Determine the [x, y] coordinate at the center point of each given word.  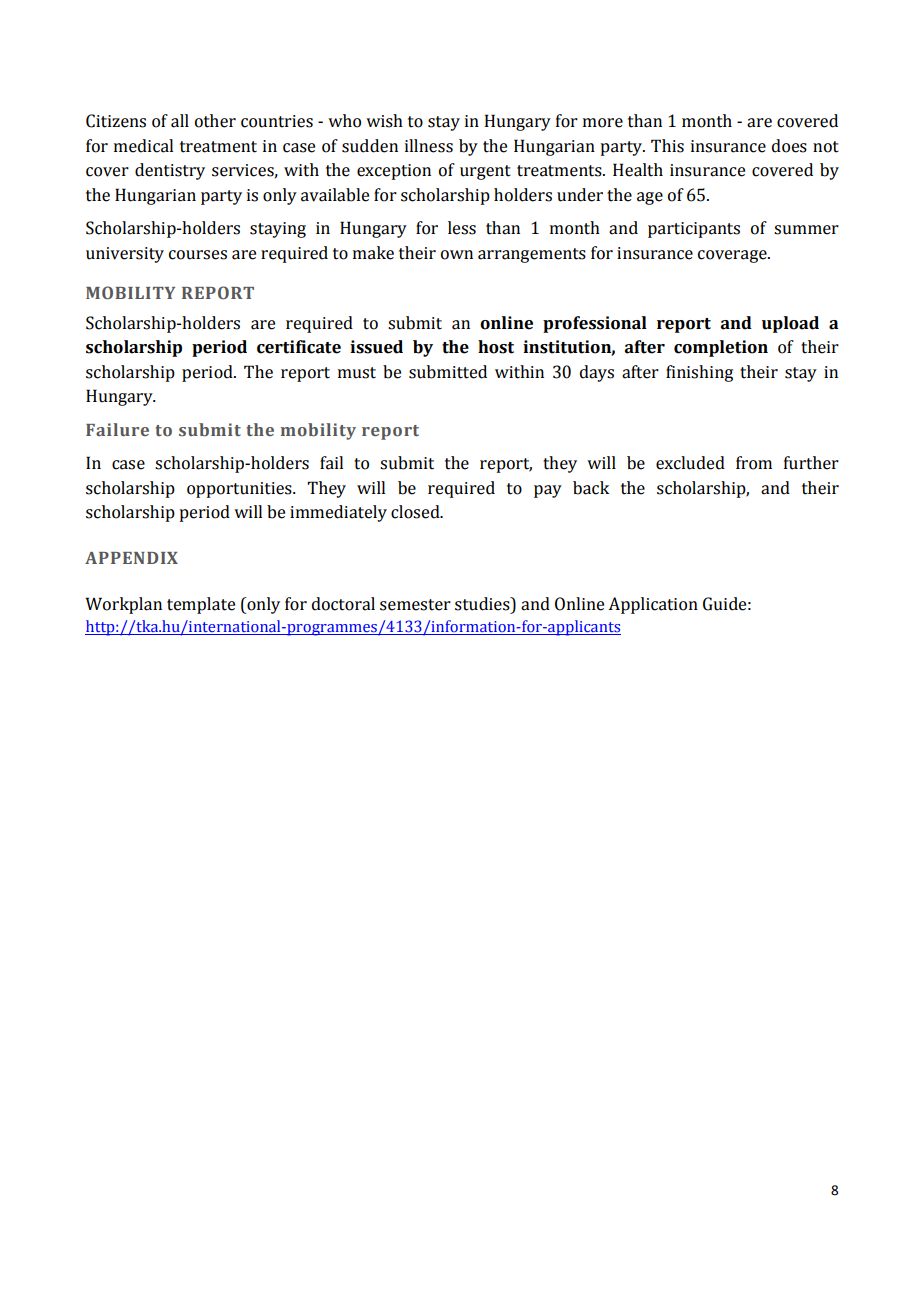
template [201, 605]
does [789, 146]
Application [653, 605]
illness [429, 146]
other [215, 121]
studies [483, 604]
